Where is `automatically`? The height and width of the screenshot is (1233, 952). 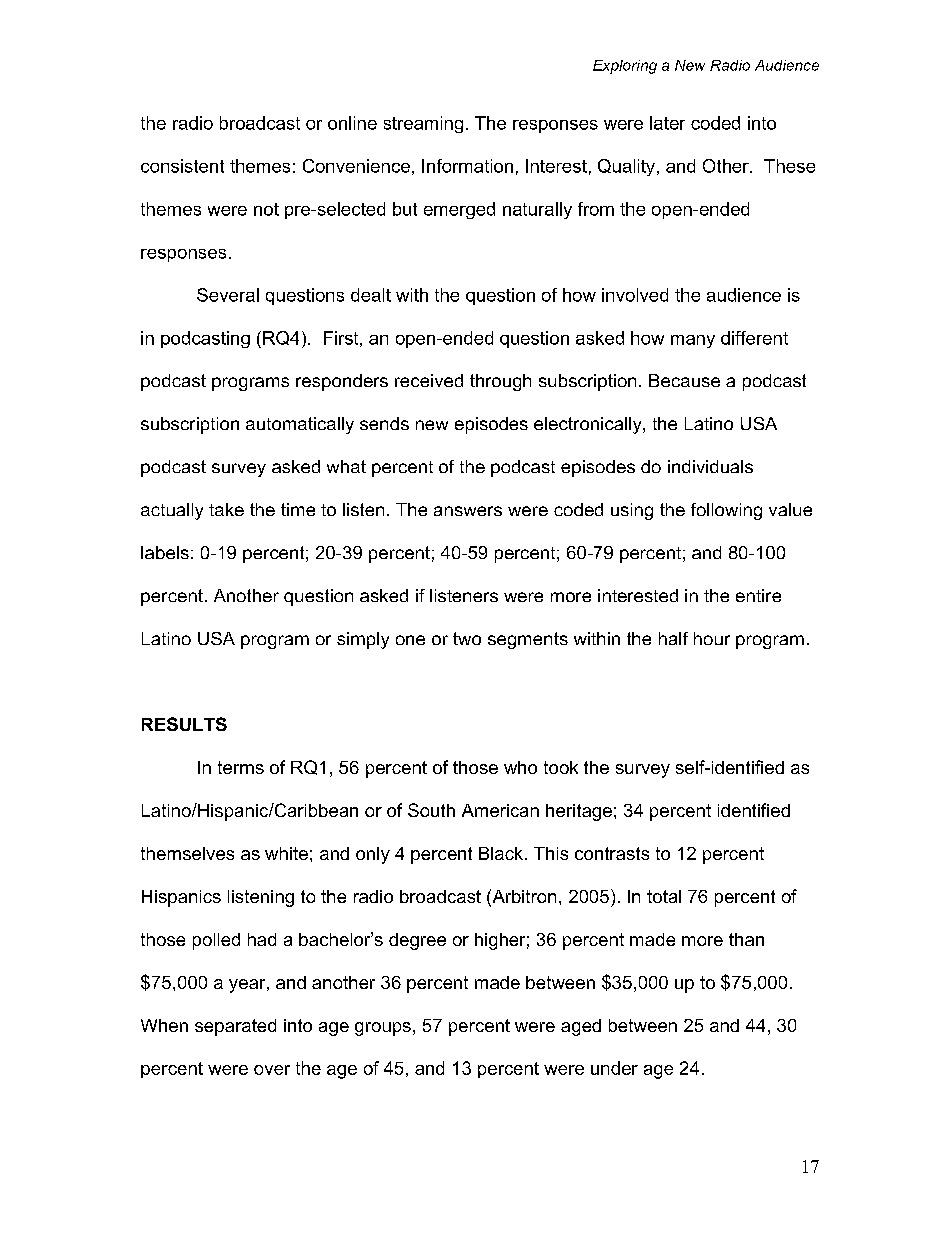 automatically is located at coordinates (300, 425).
